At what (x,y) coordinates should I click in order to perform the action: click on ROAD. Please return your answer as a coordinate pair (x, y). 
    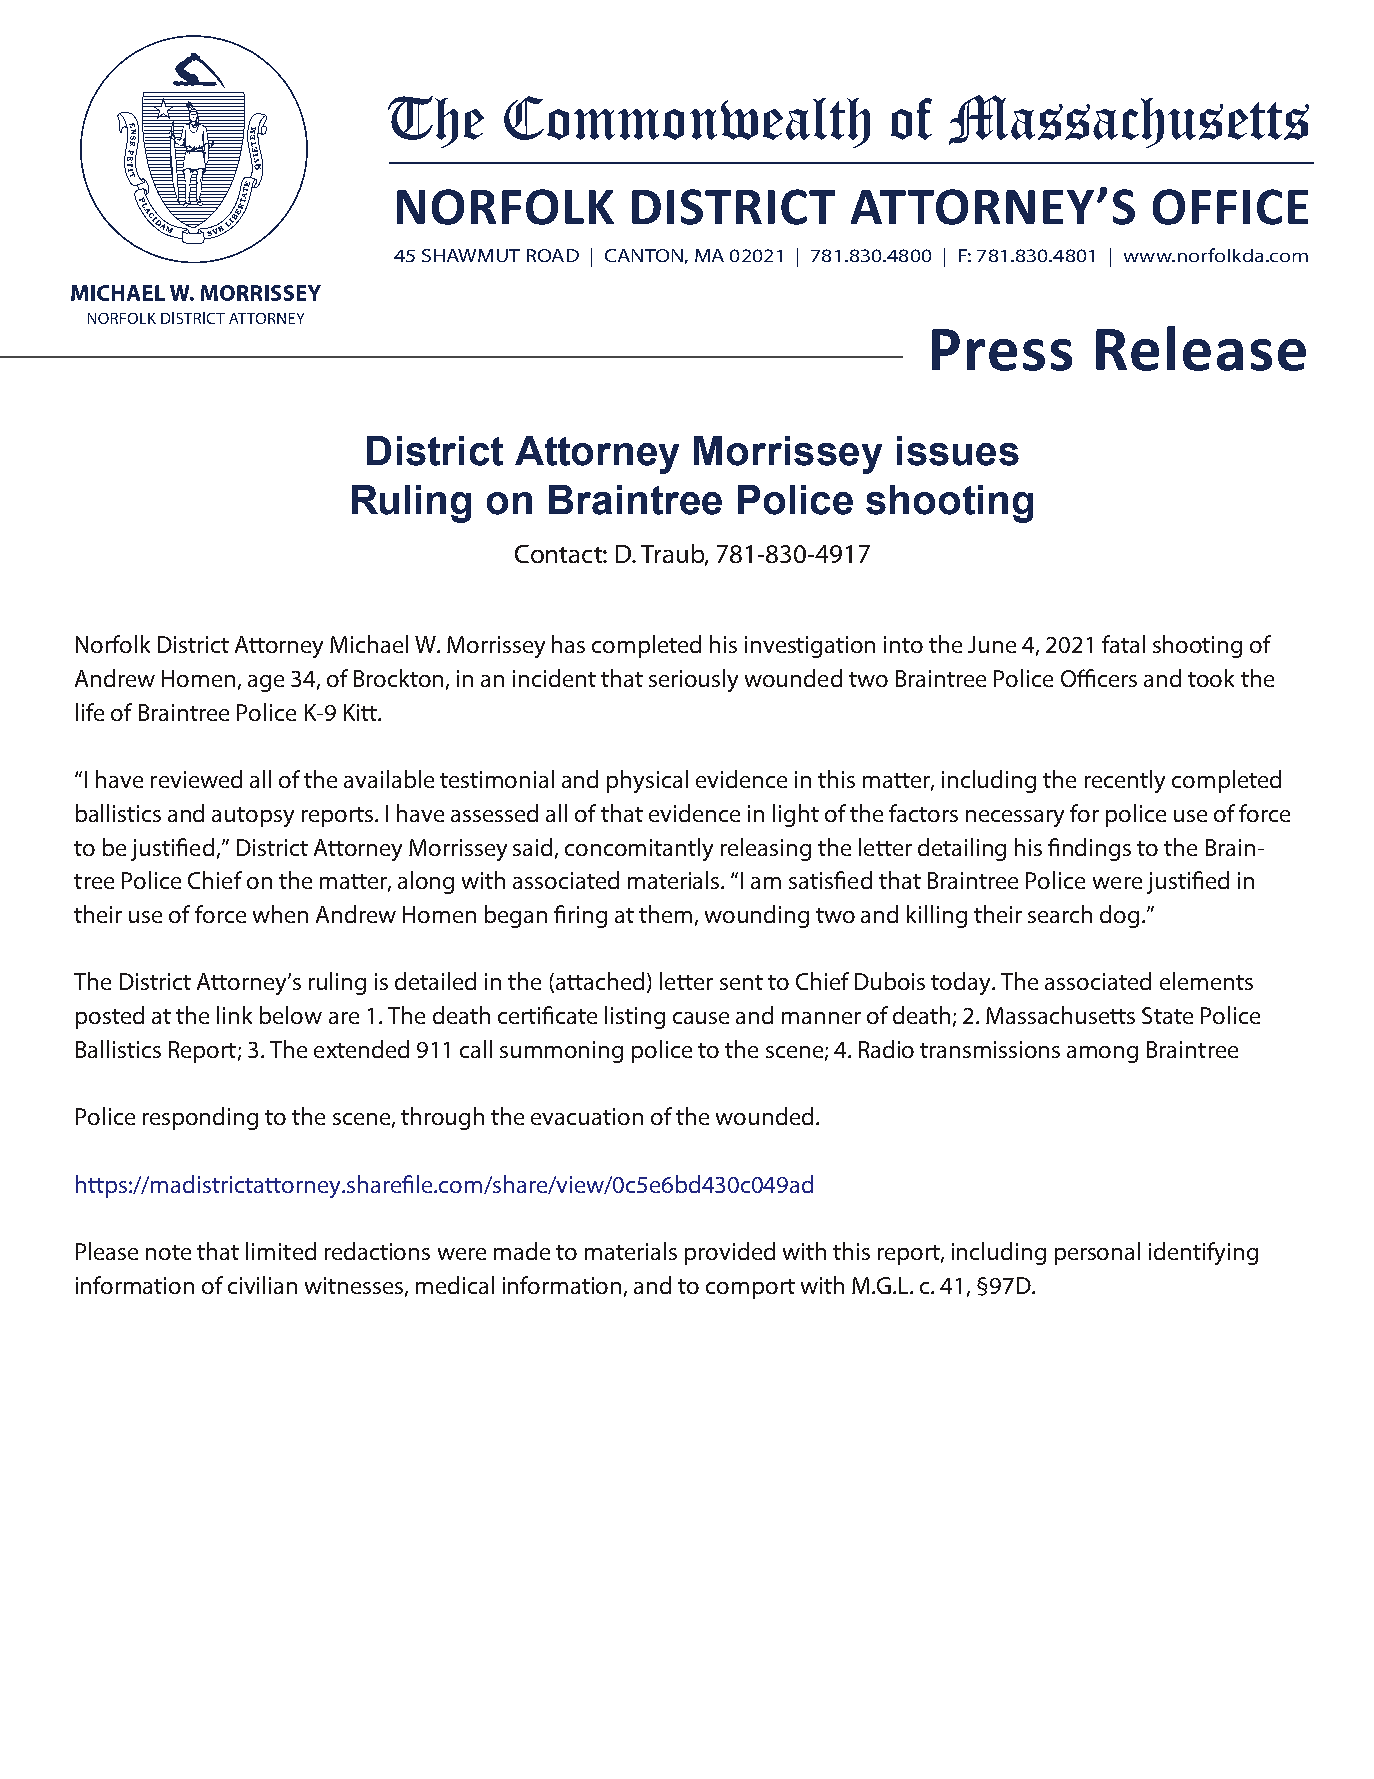
    Looking at the image, I should click on (553, 255).
